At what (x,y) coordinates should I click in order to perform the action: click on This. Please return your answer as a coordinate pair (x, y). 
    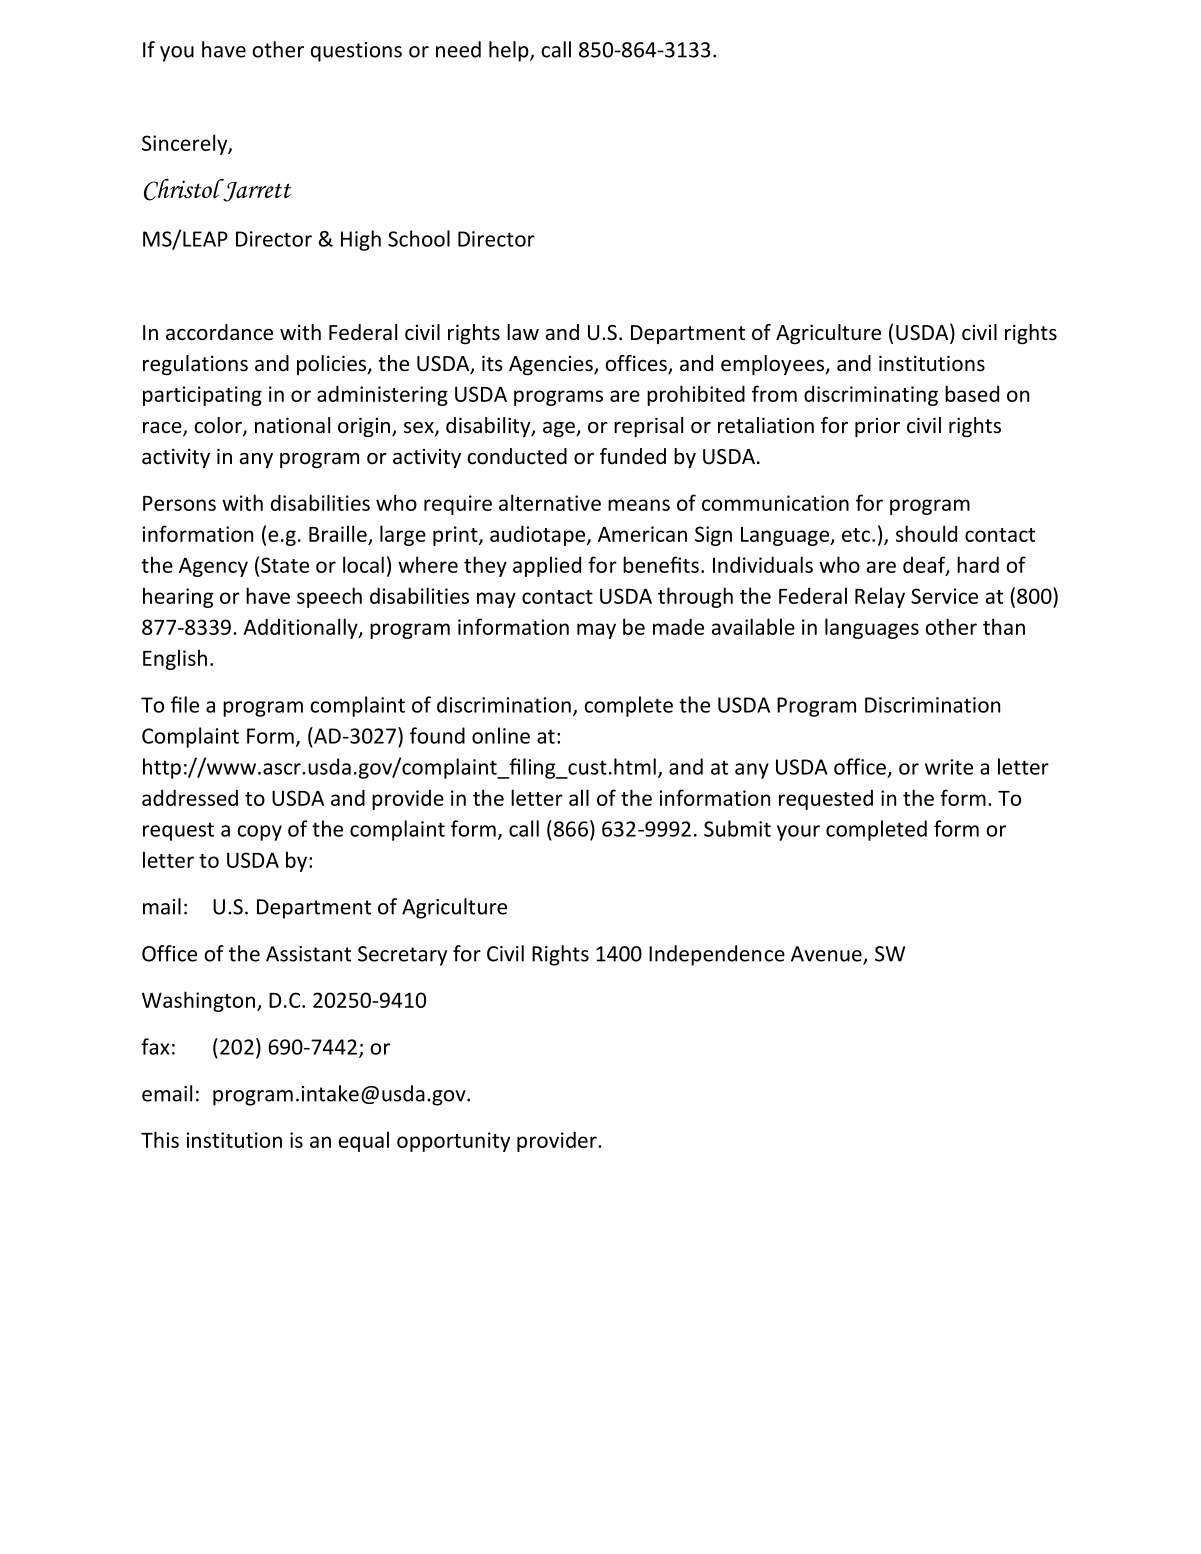
    Looking at the image, I should click on (160, 1139).
